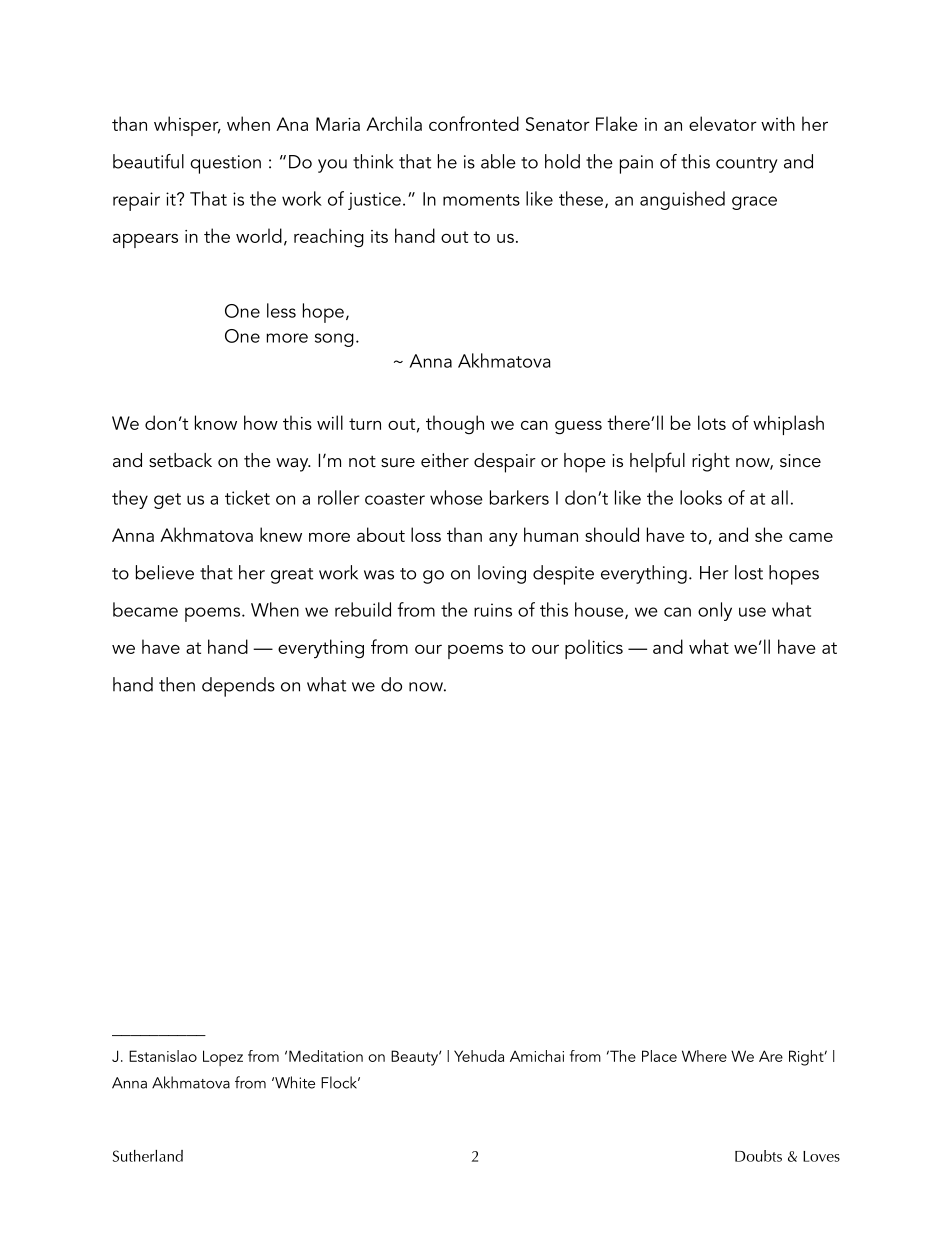  I want to click on Are, so click(771, 1056).
